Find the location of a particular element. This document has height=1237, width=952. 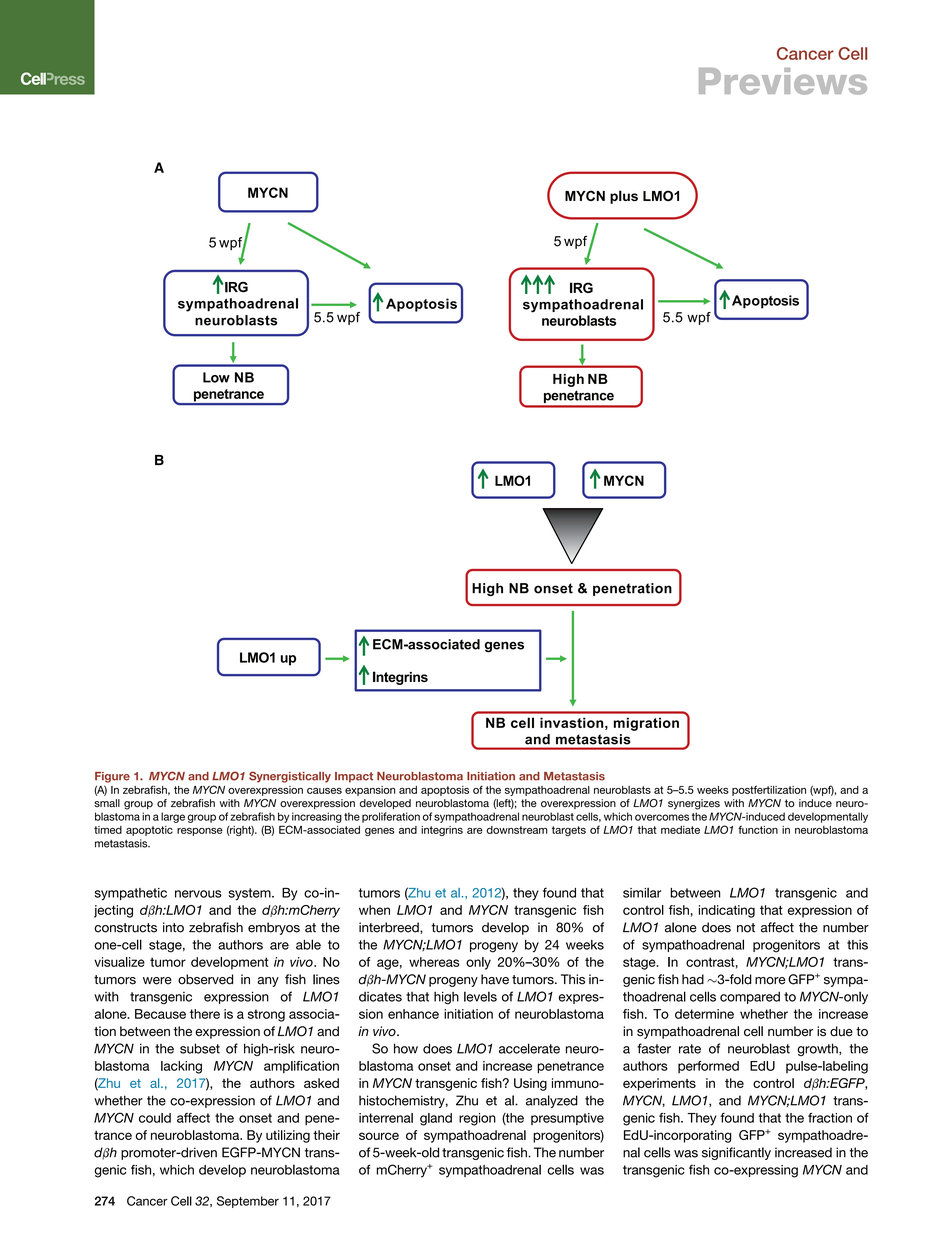

downstream is located at coordinates (517, 830).
